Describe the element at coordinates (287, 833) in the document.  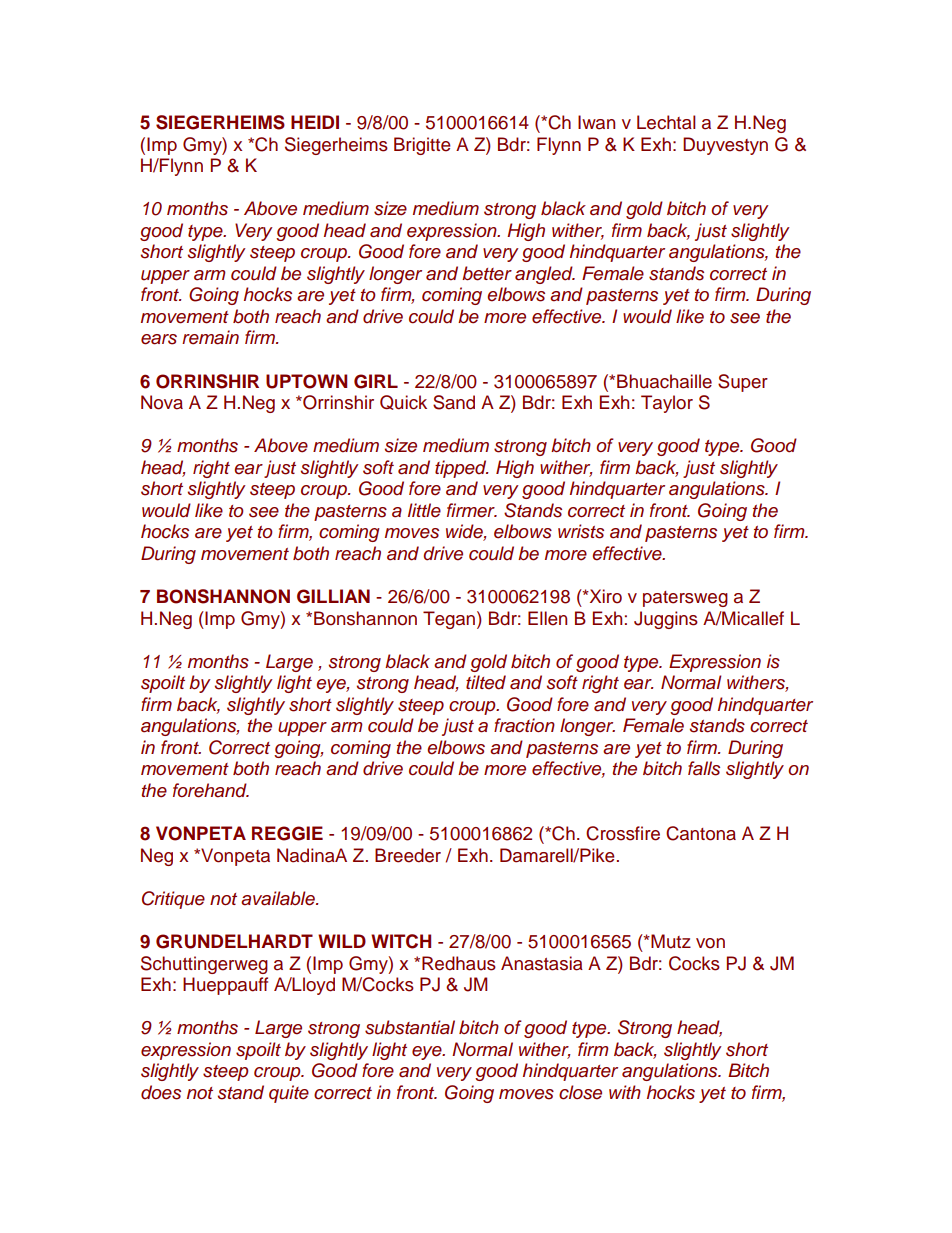
I see `REGGIE` at that location.
